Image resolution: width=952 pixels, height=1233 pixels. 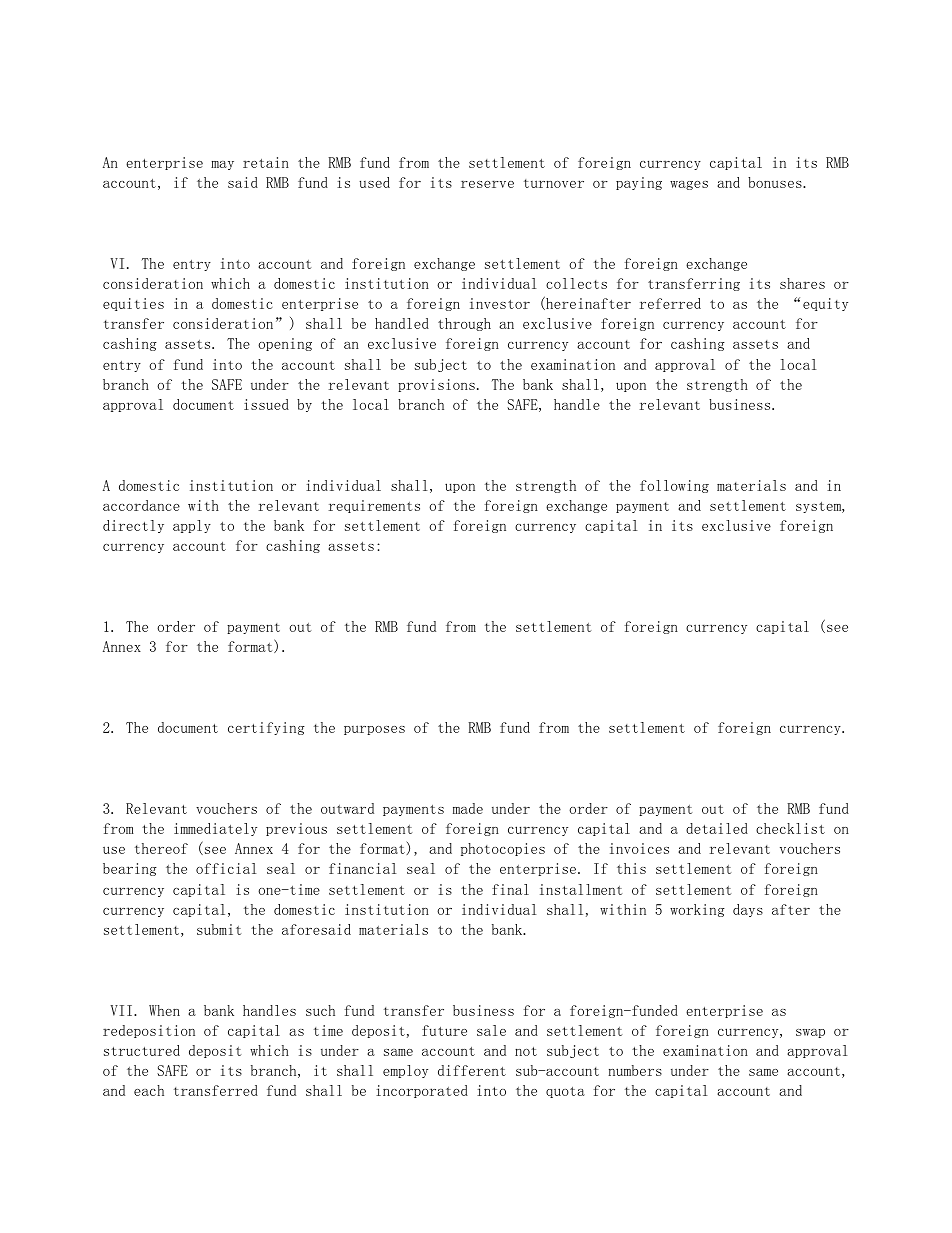 What do you see at coordinates (717, 828) in the screenshot?
I see `detailed` at bounding box center [717, 828].
